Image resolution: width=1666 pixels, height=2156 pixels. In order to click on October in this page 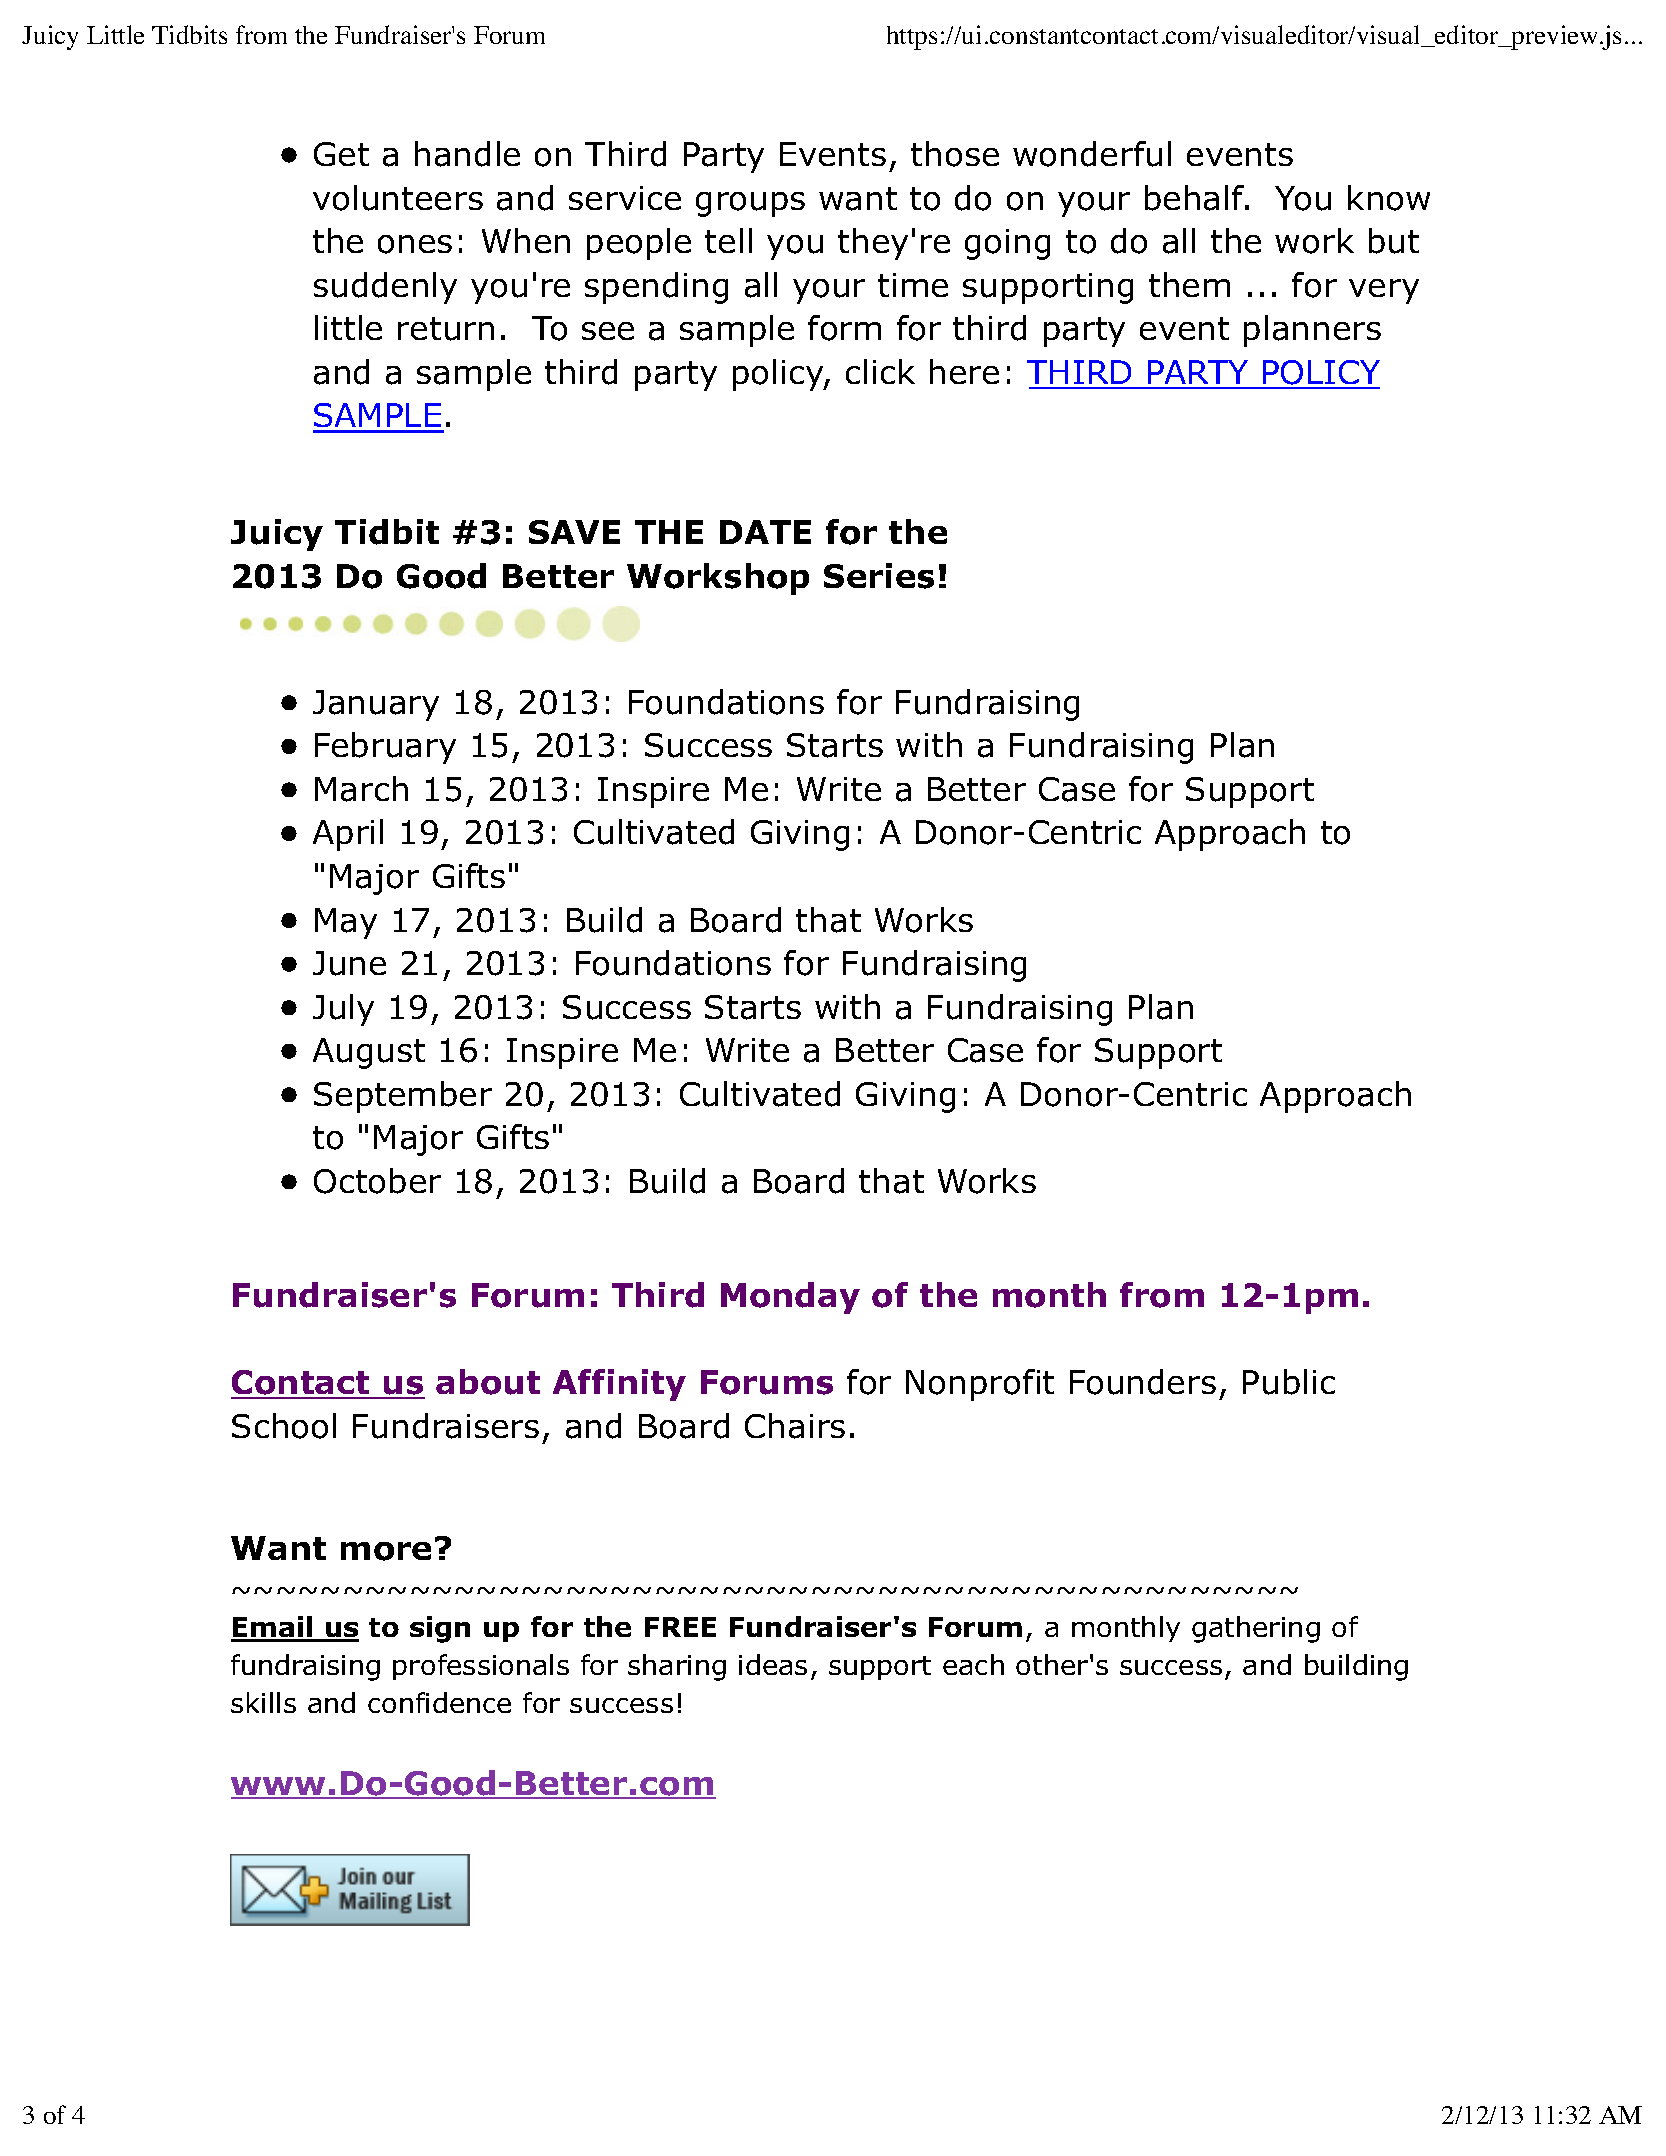, I will do `click(377, 1181)`.
